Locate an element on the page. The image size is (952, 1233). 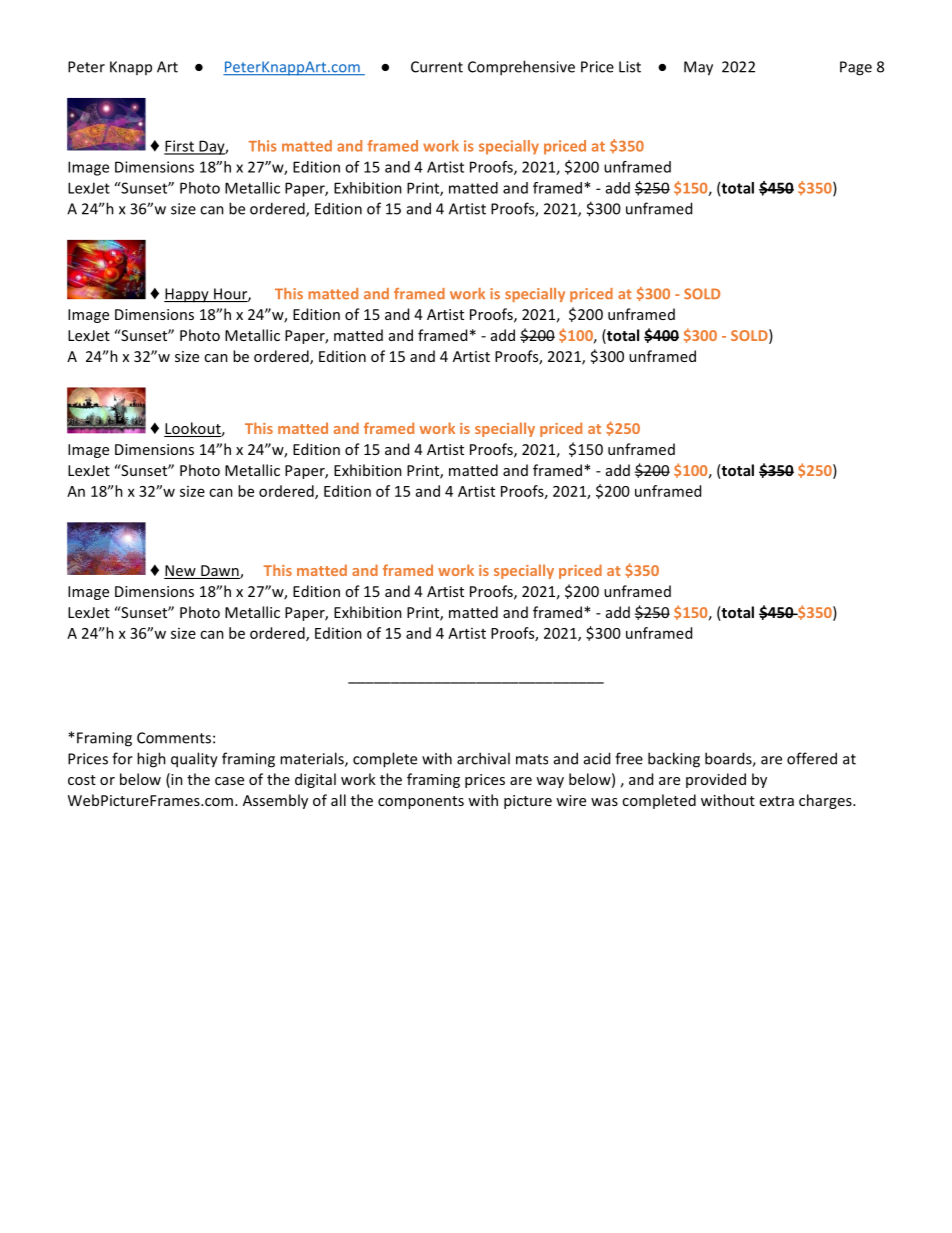
First is located at coordinates (180, 147).
